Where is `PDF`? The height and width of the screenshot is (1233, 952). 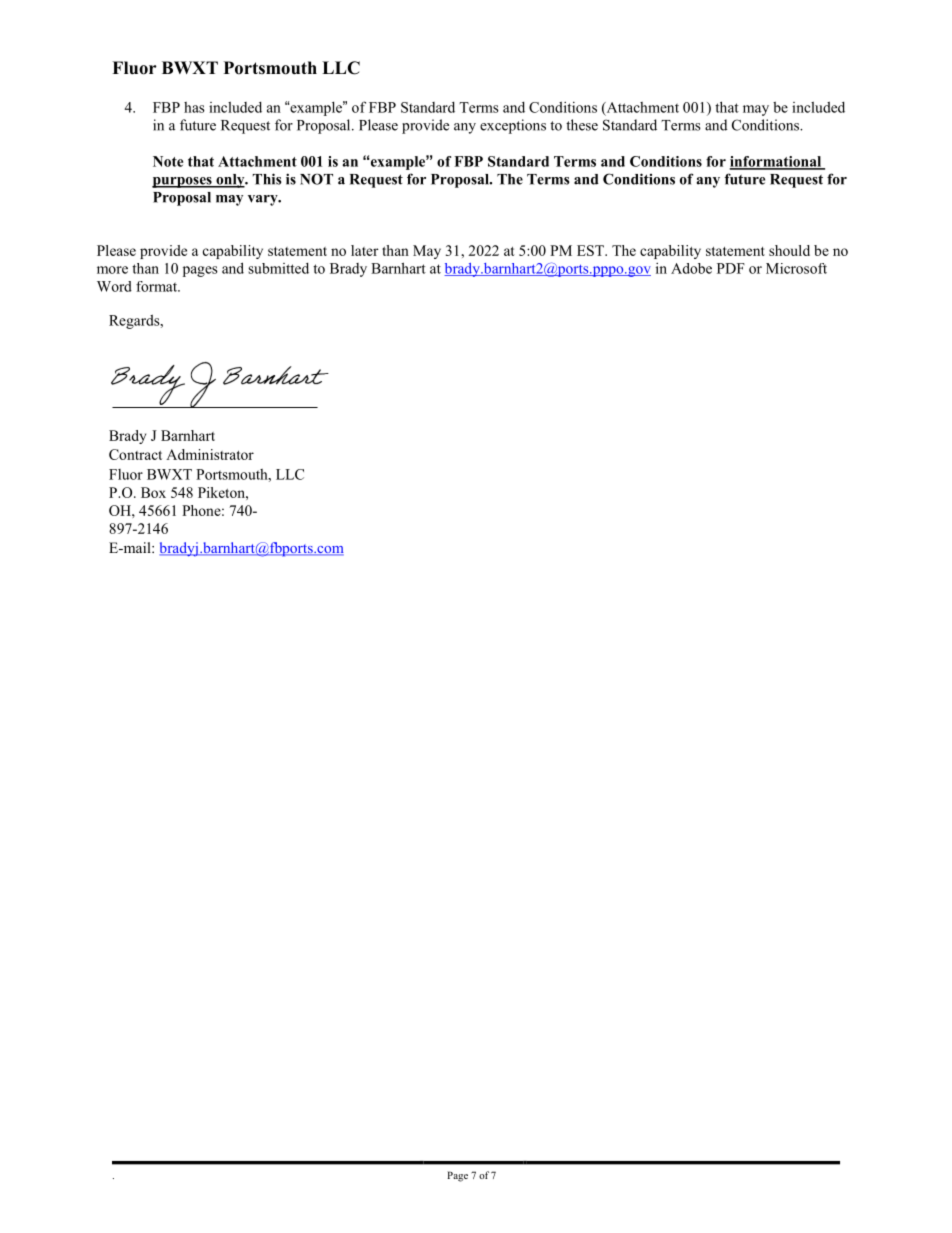 PDF is located at coordinates (731, 268).
